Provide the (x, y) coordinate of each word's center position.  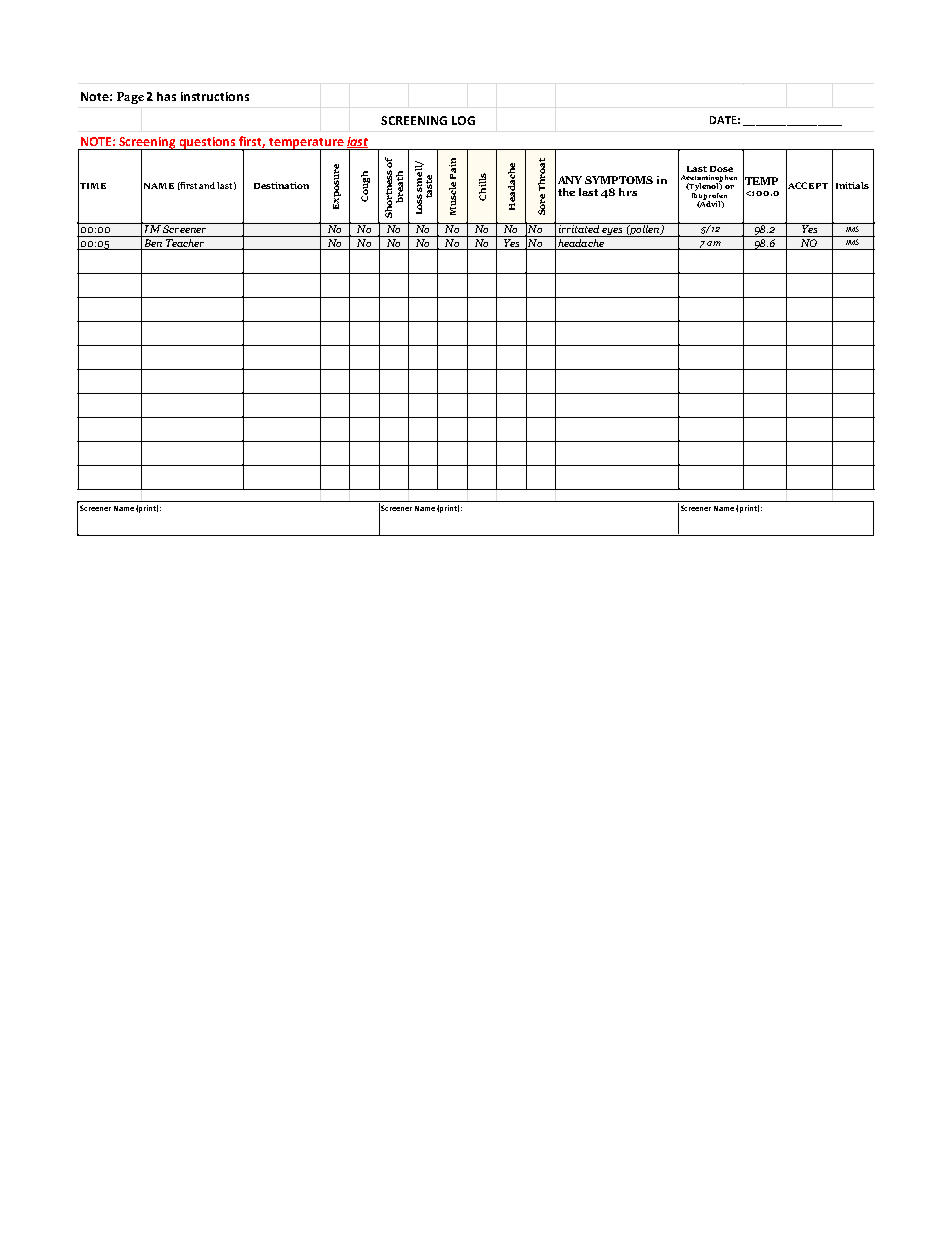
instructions (215, 96)
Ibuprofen (709, 196)
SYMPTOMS (619, 180)
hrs (628, 192)
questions (208, 143)
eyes (612, 232)
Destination (281, 185)
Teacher (185, 241)
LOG (463, 120)
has (166, 96)
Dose (721, 169)
